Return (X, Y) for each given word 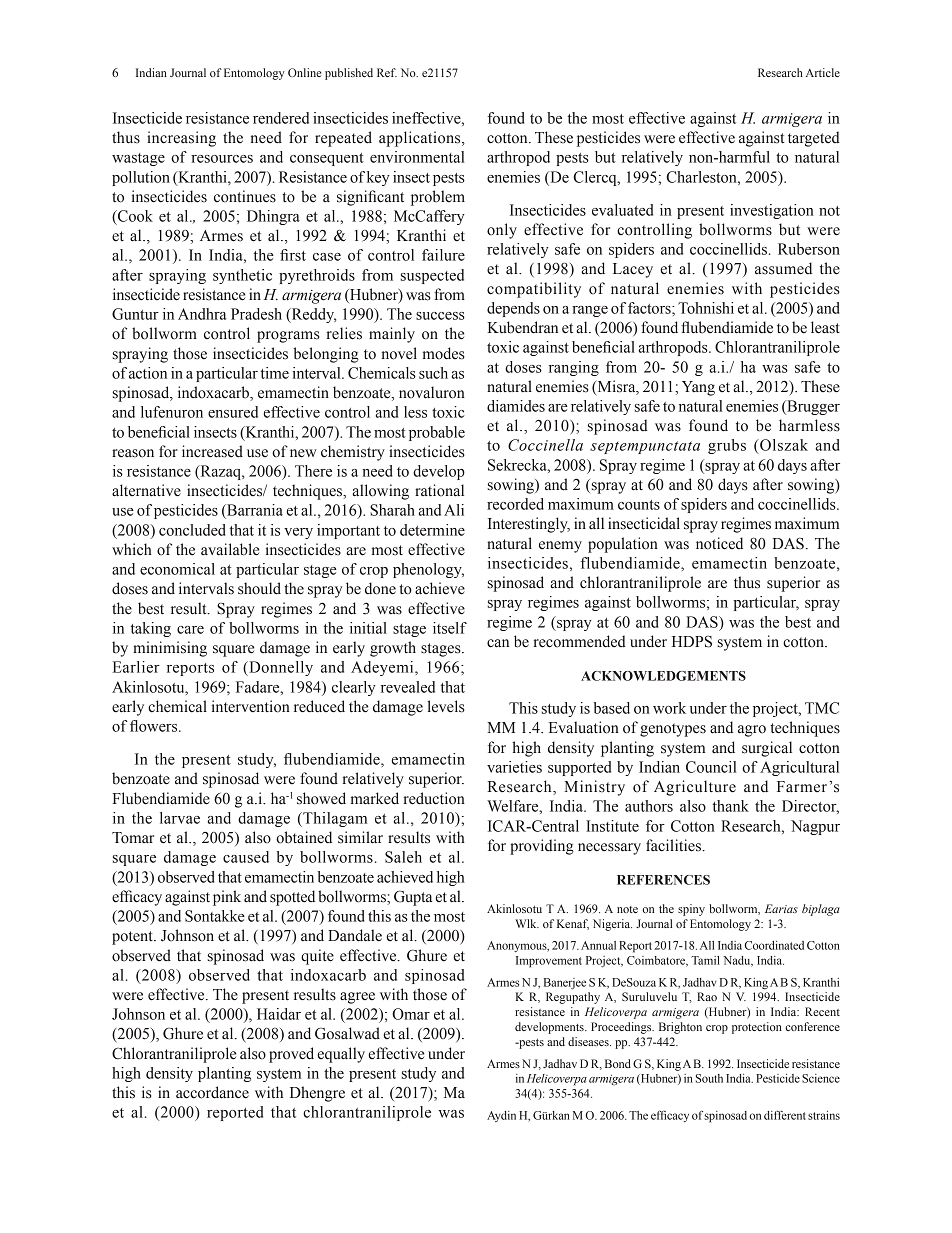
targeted (814, 139)
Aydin (501, 1116)
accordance (212, 1092)
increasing (181, 139)
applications (421, 139)
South (709, 1078)
